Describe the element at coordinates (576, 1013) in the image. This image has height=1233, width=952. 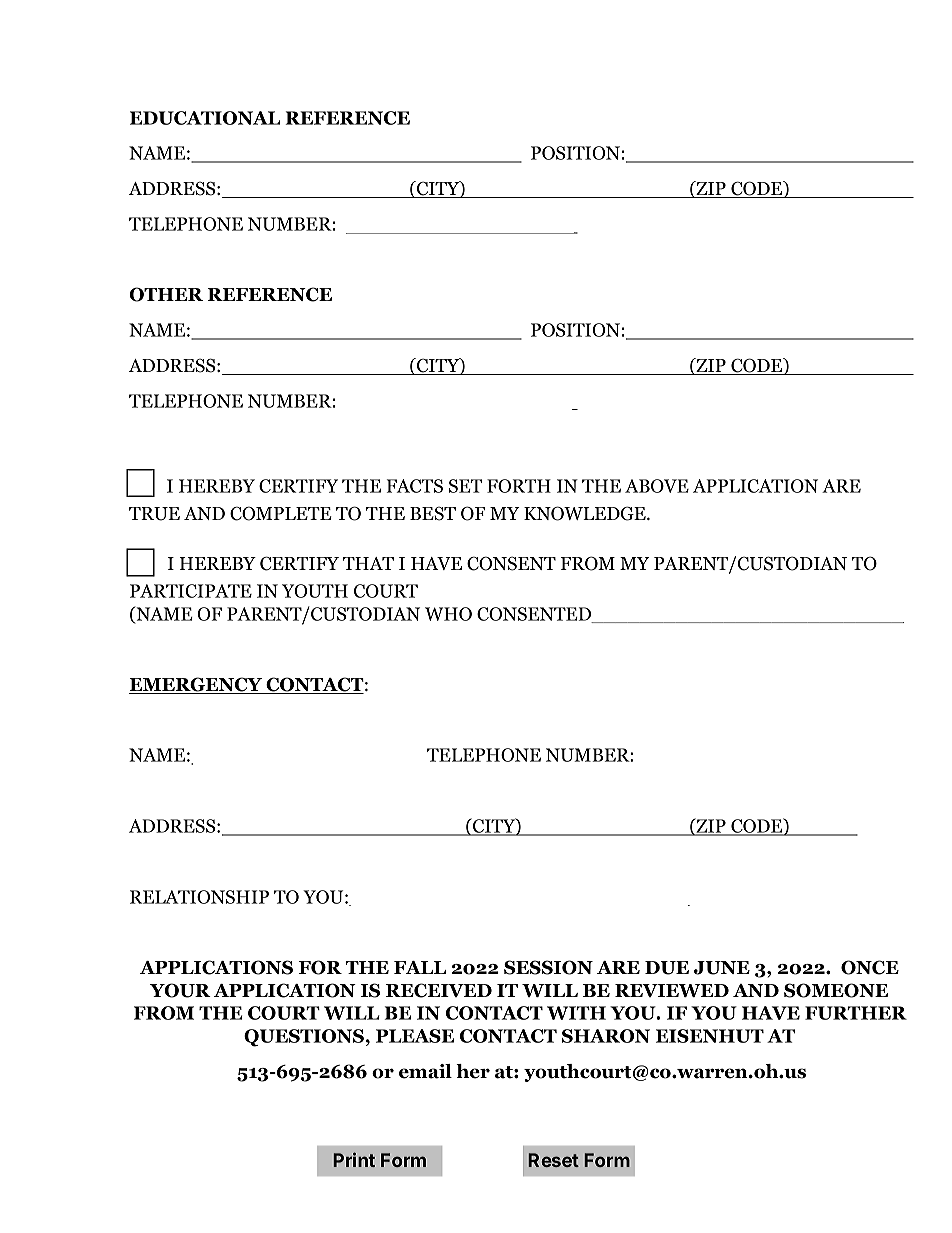
I see `WITH` at that location.
